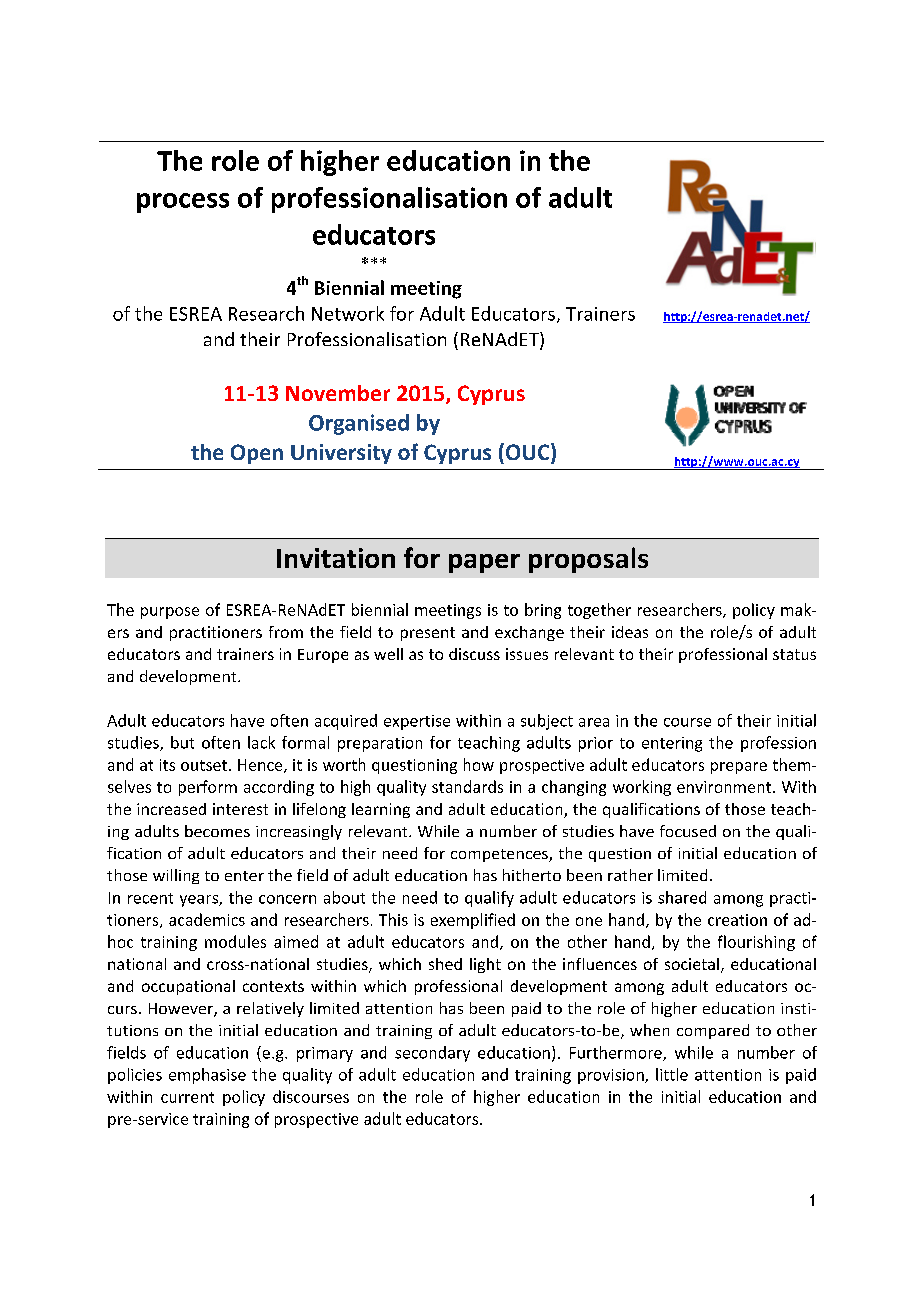  I want to click on purpose, so click(170, 613).
